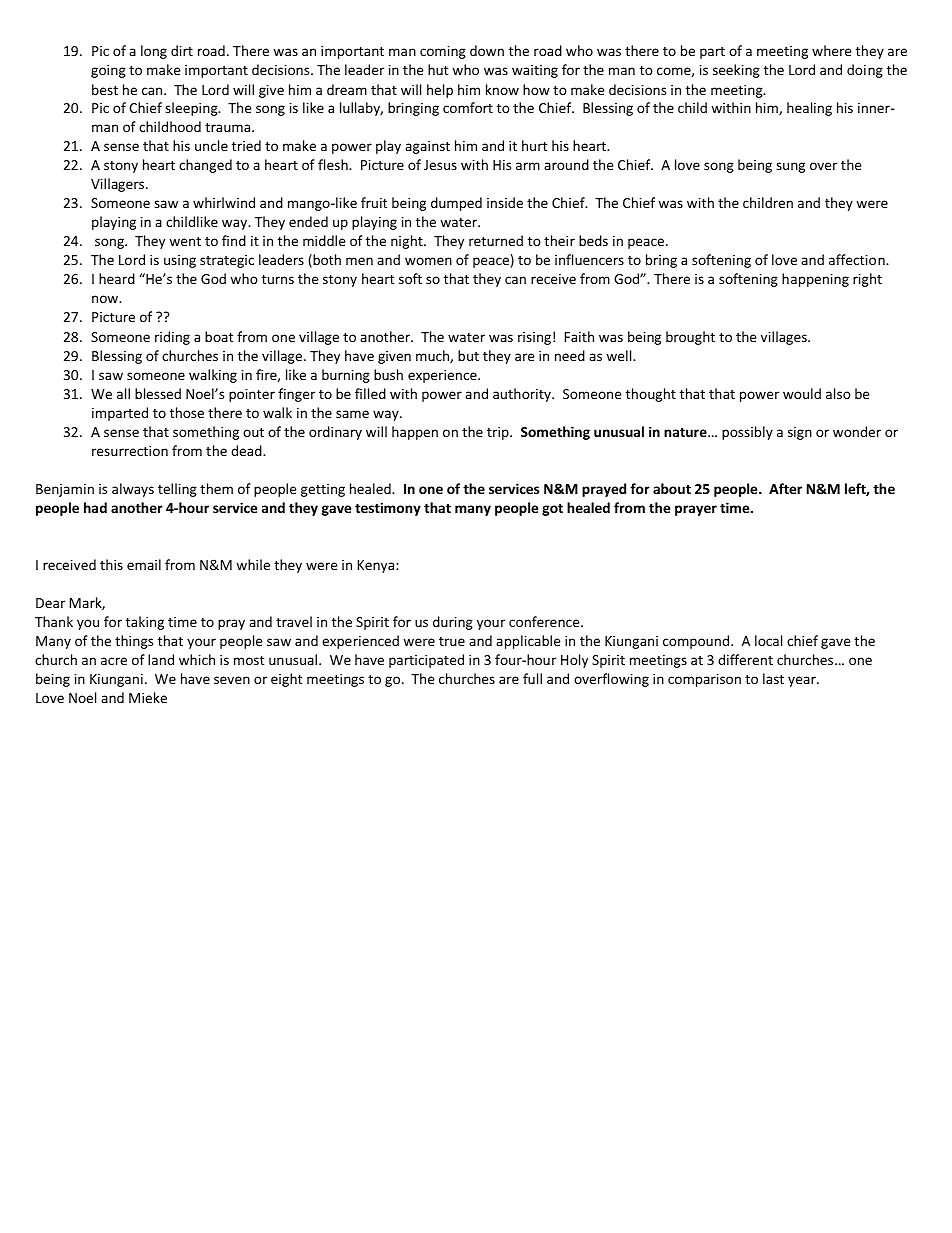 This document has width=952, height=1233. Describe the element at coordinates (736, 71) in the document. I see `seeking` at that location.
